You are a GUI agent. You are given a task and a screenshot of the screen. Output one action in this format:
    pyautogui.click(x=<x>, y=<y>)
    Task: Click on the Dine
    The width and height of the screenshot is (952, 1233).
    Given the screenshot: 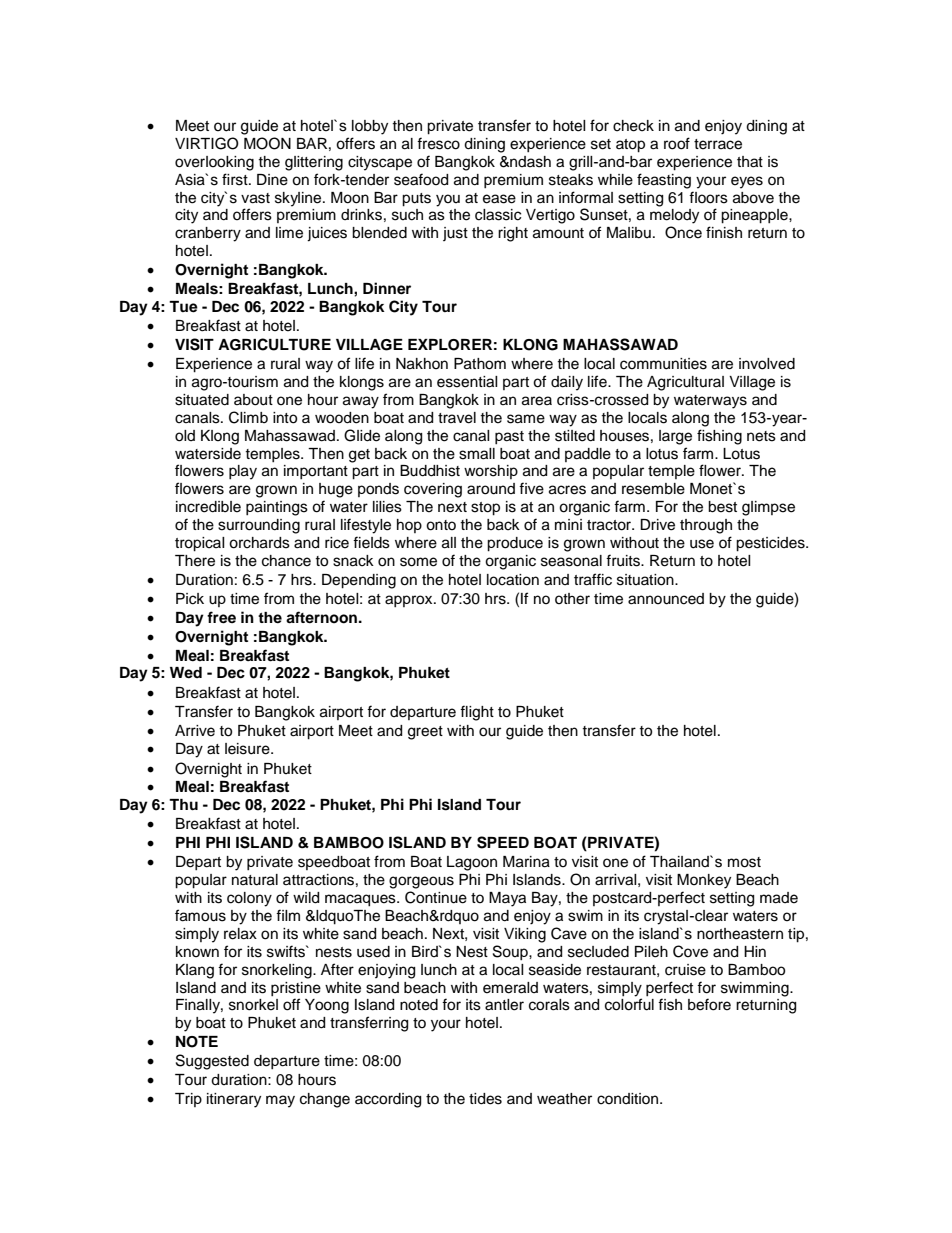 What is the action you would take?
    pyautogui.click(x=272, y=180)
